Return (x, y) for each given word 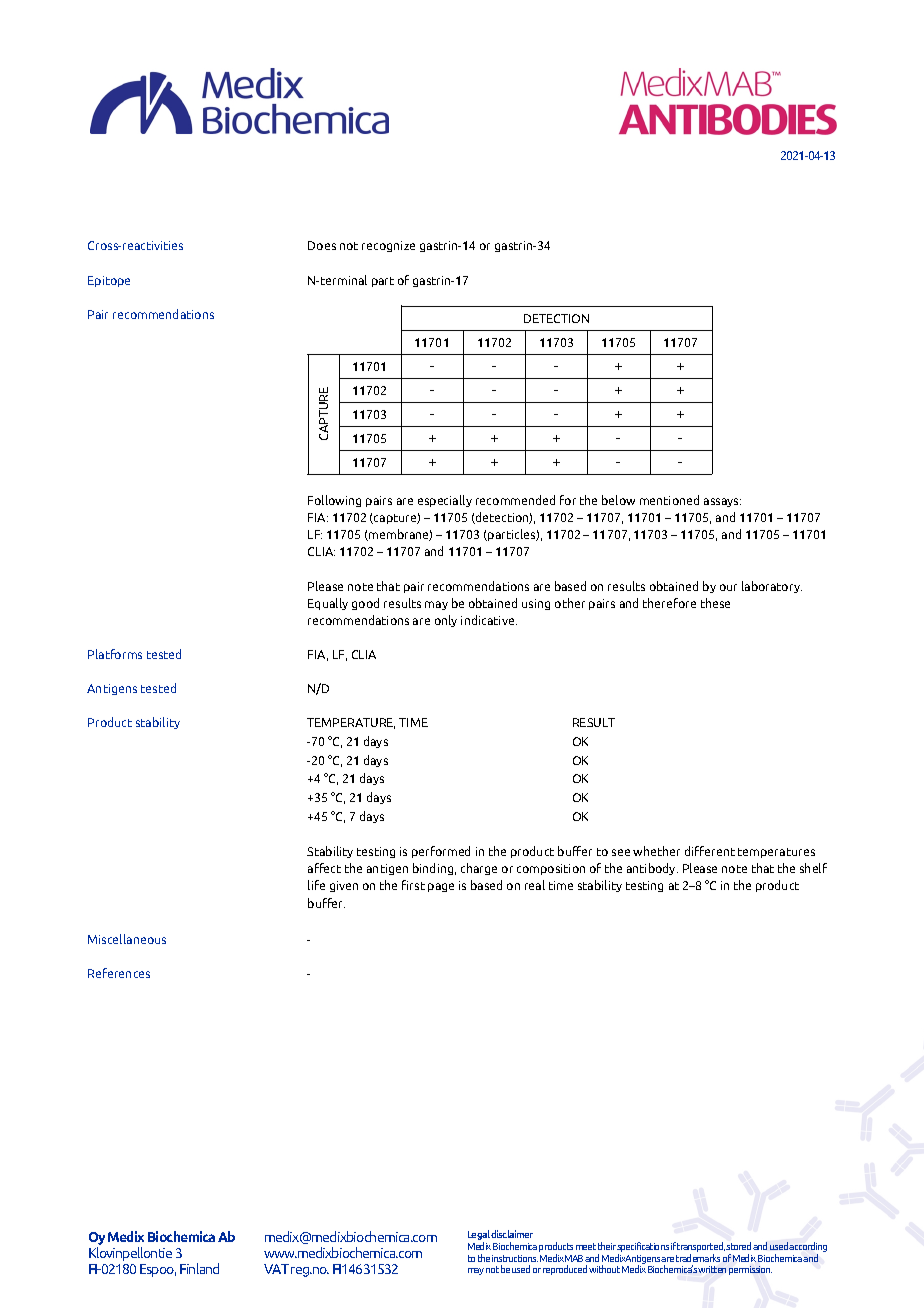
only (446, 621)
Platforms (115, 654)
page (441, 887)
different (710, 851)
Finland (199, 1268)
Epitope (109, 281)
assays (722, 502)
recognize (388, 246)
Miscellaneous (127, 939)
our (728, 587)
